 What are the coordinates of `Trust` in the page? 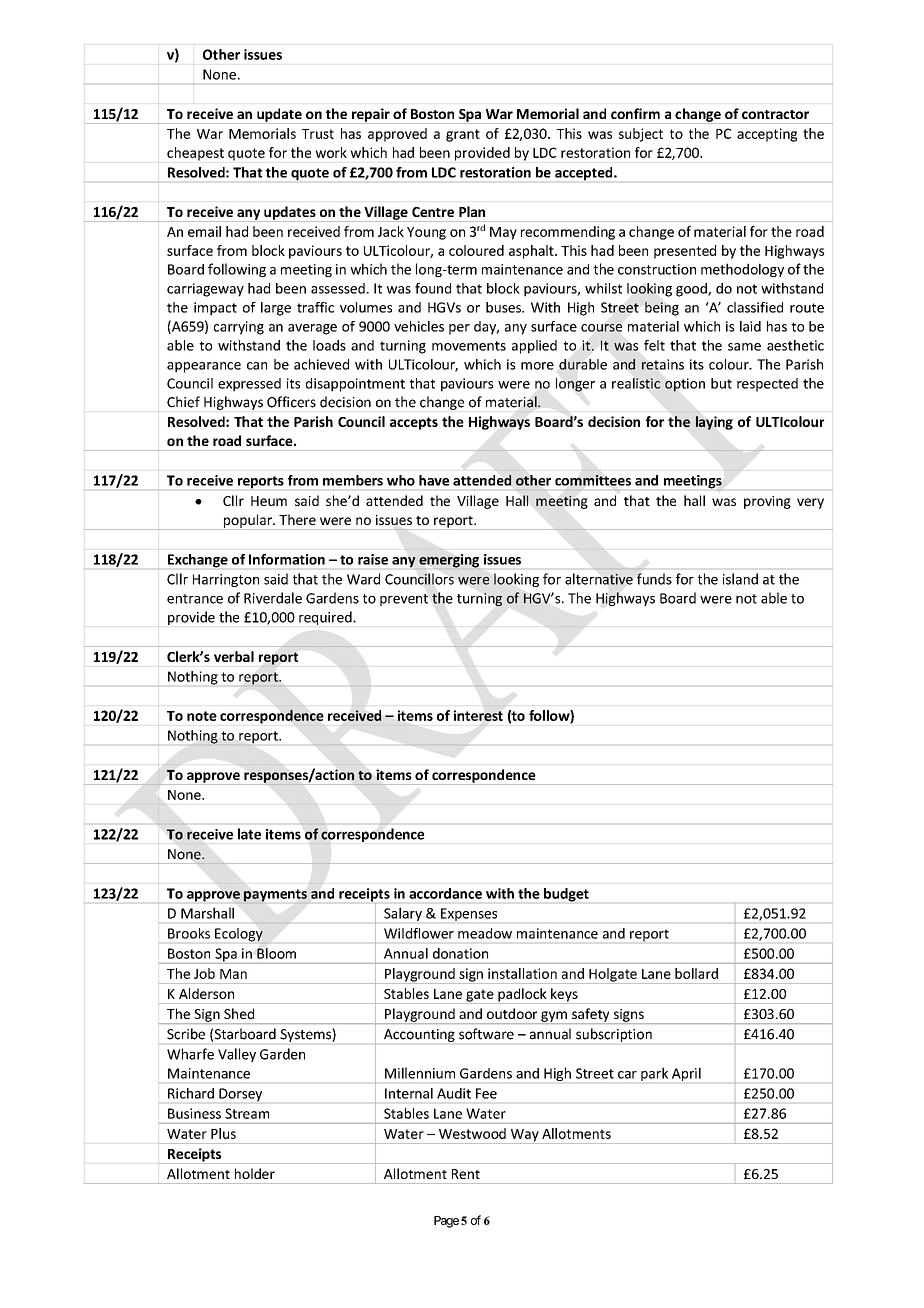 It's located at (318, 134).
